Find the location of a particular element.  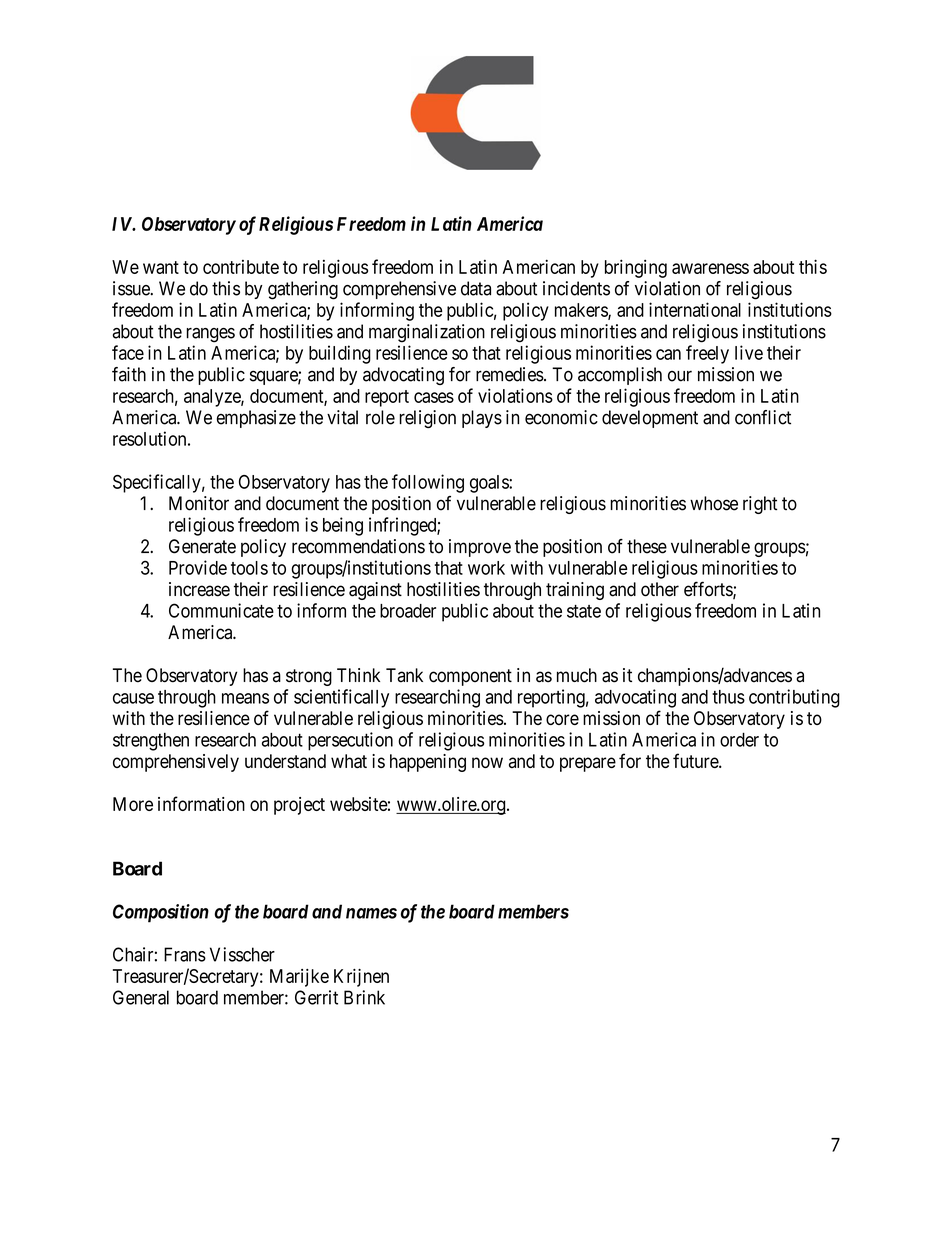

data is located at coordinates (476, 288).
